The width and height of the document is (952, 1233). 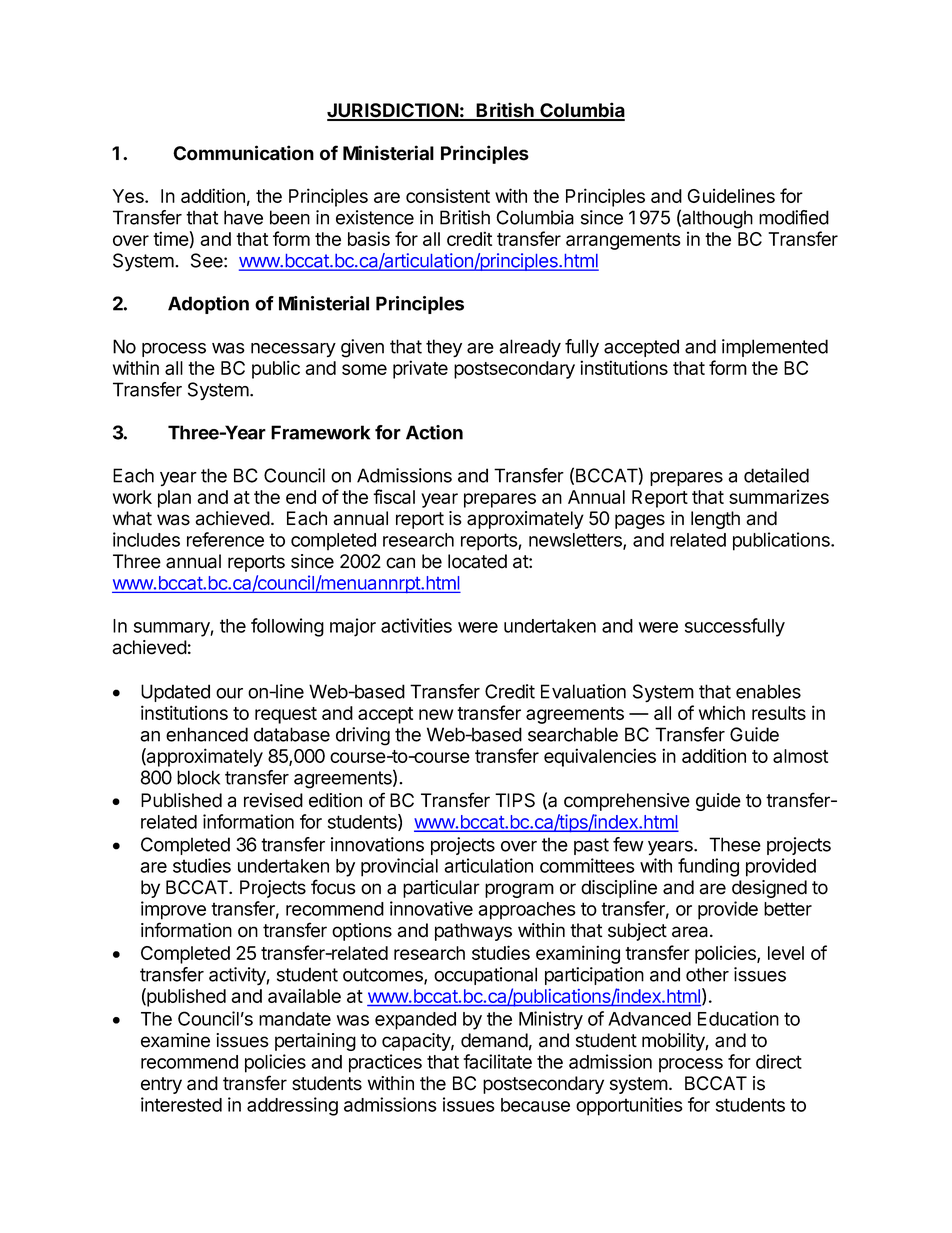 What do you see at coordinates (779, 1061) in the document?
I see `direct` at bounding box center [779, 1061].
